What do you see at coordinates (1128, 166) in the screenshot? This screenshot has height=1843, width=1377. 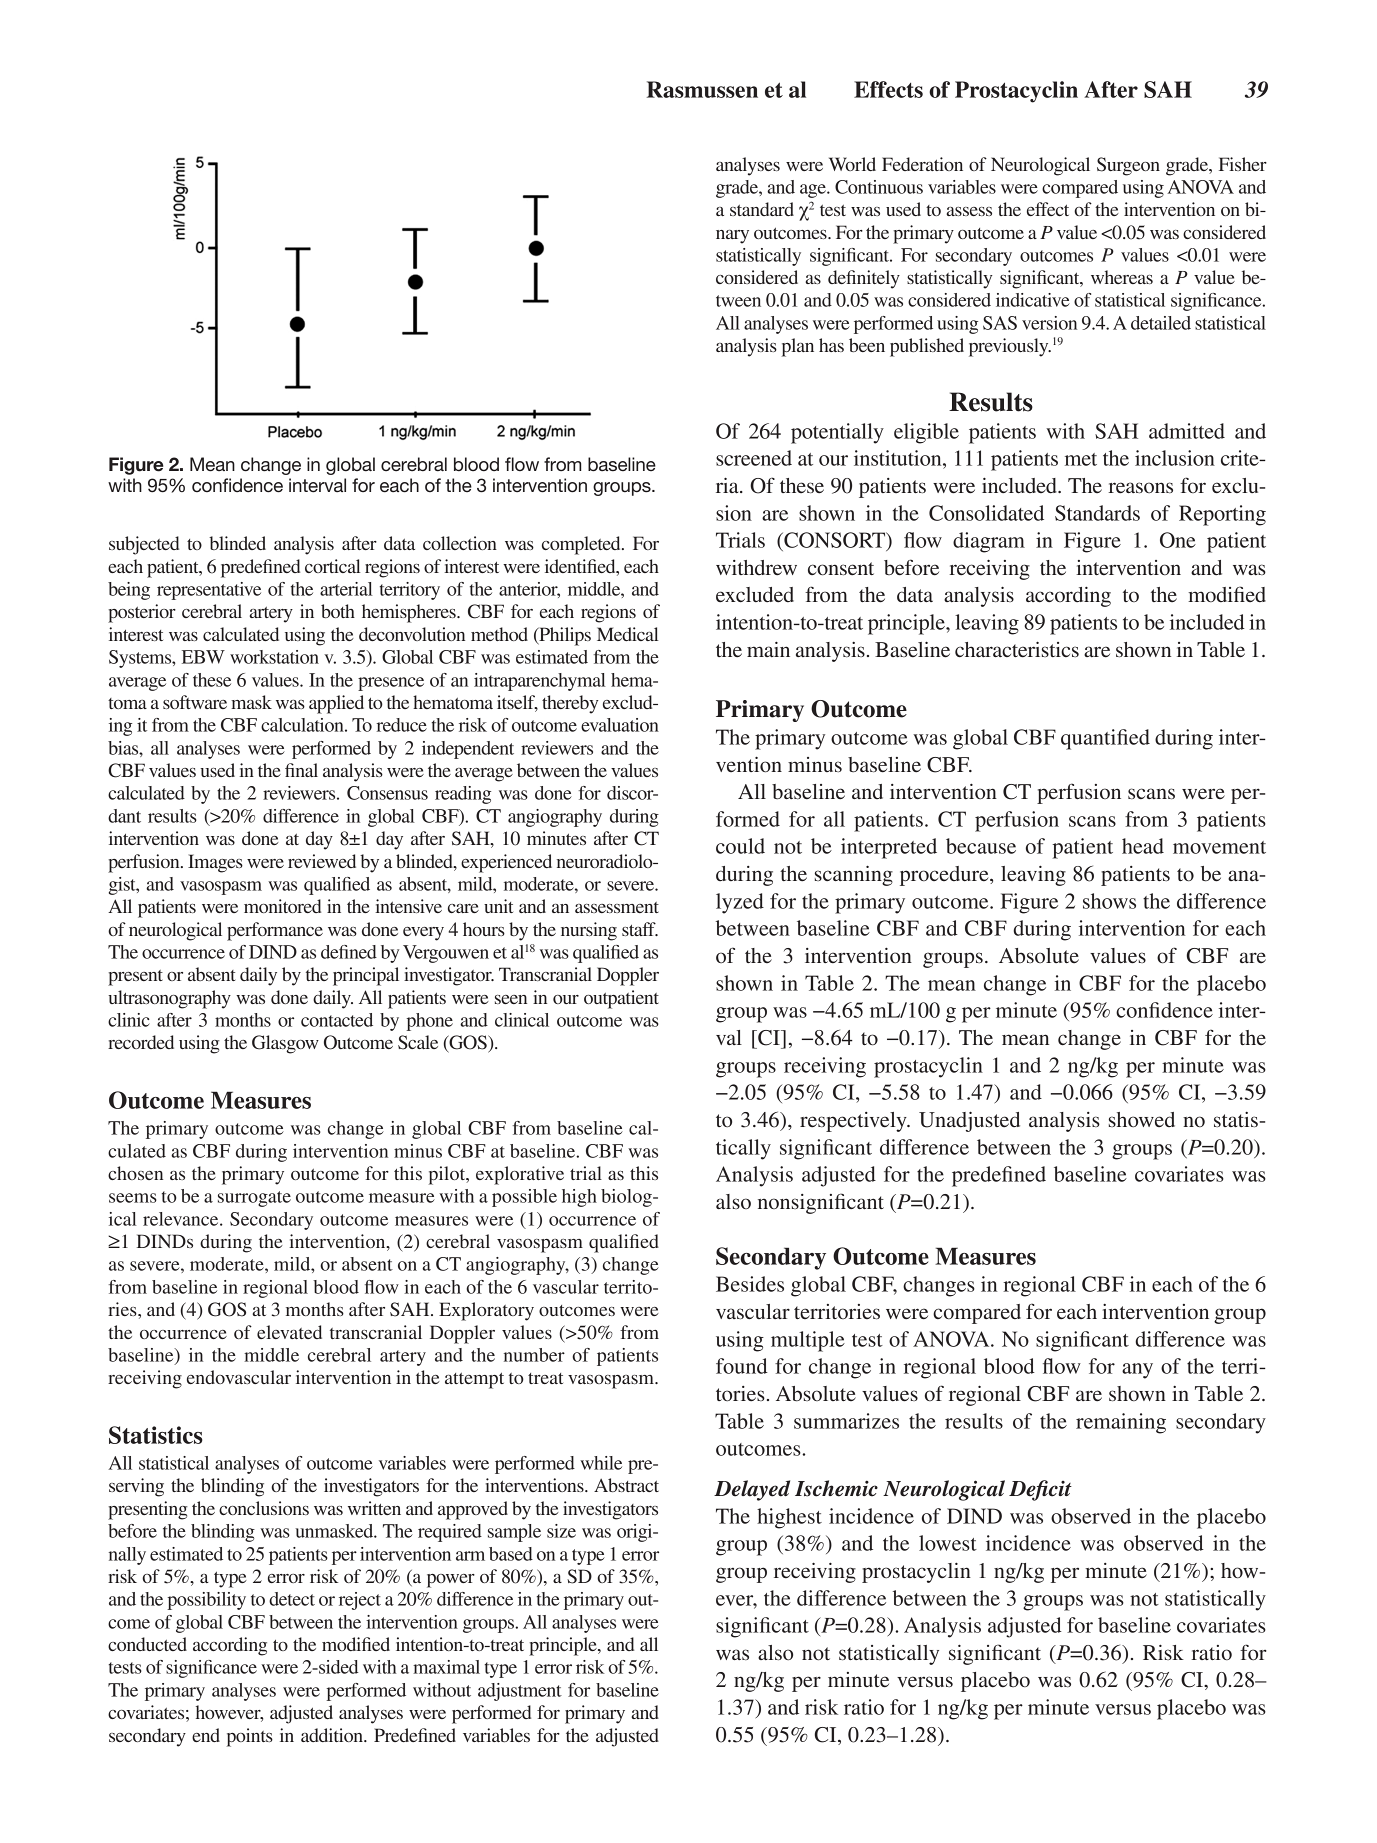 I see `Surgeon` at bounding box center [1128, 166].
